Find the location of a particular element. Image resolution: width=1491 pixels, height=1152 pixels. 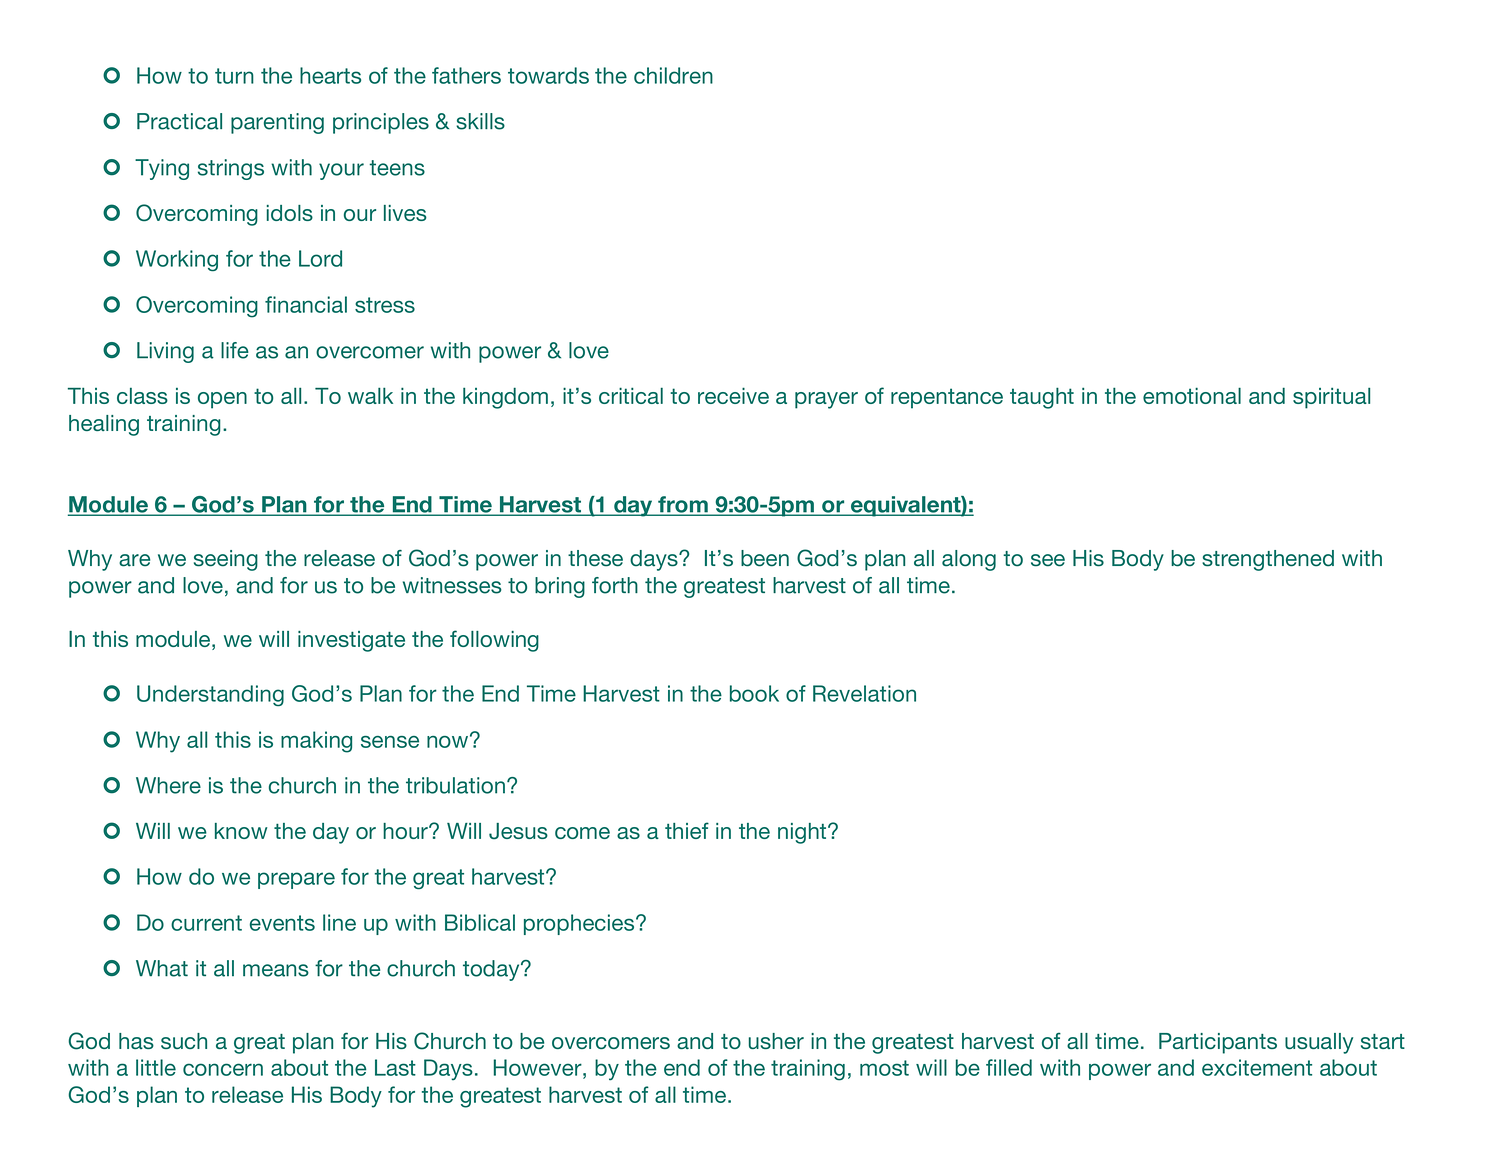

children is located at coordinates (673, 75).
